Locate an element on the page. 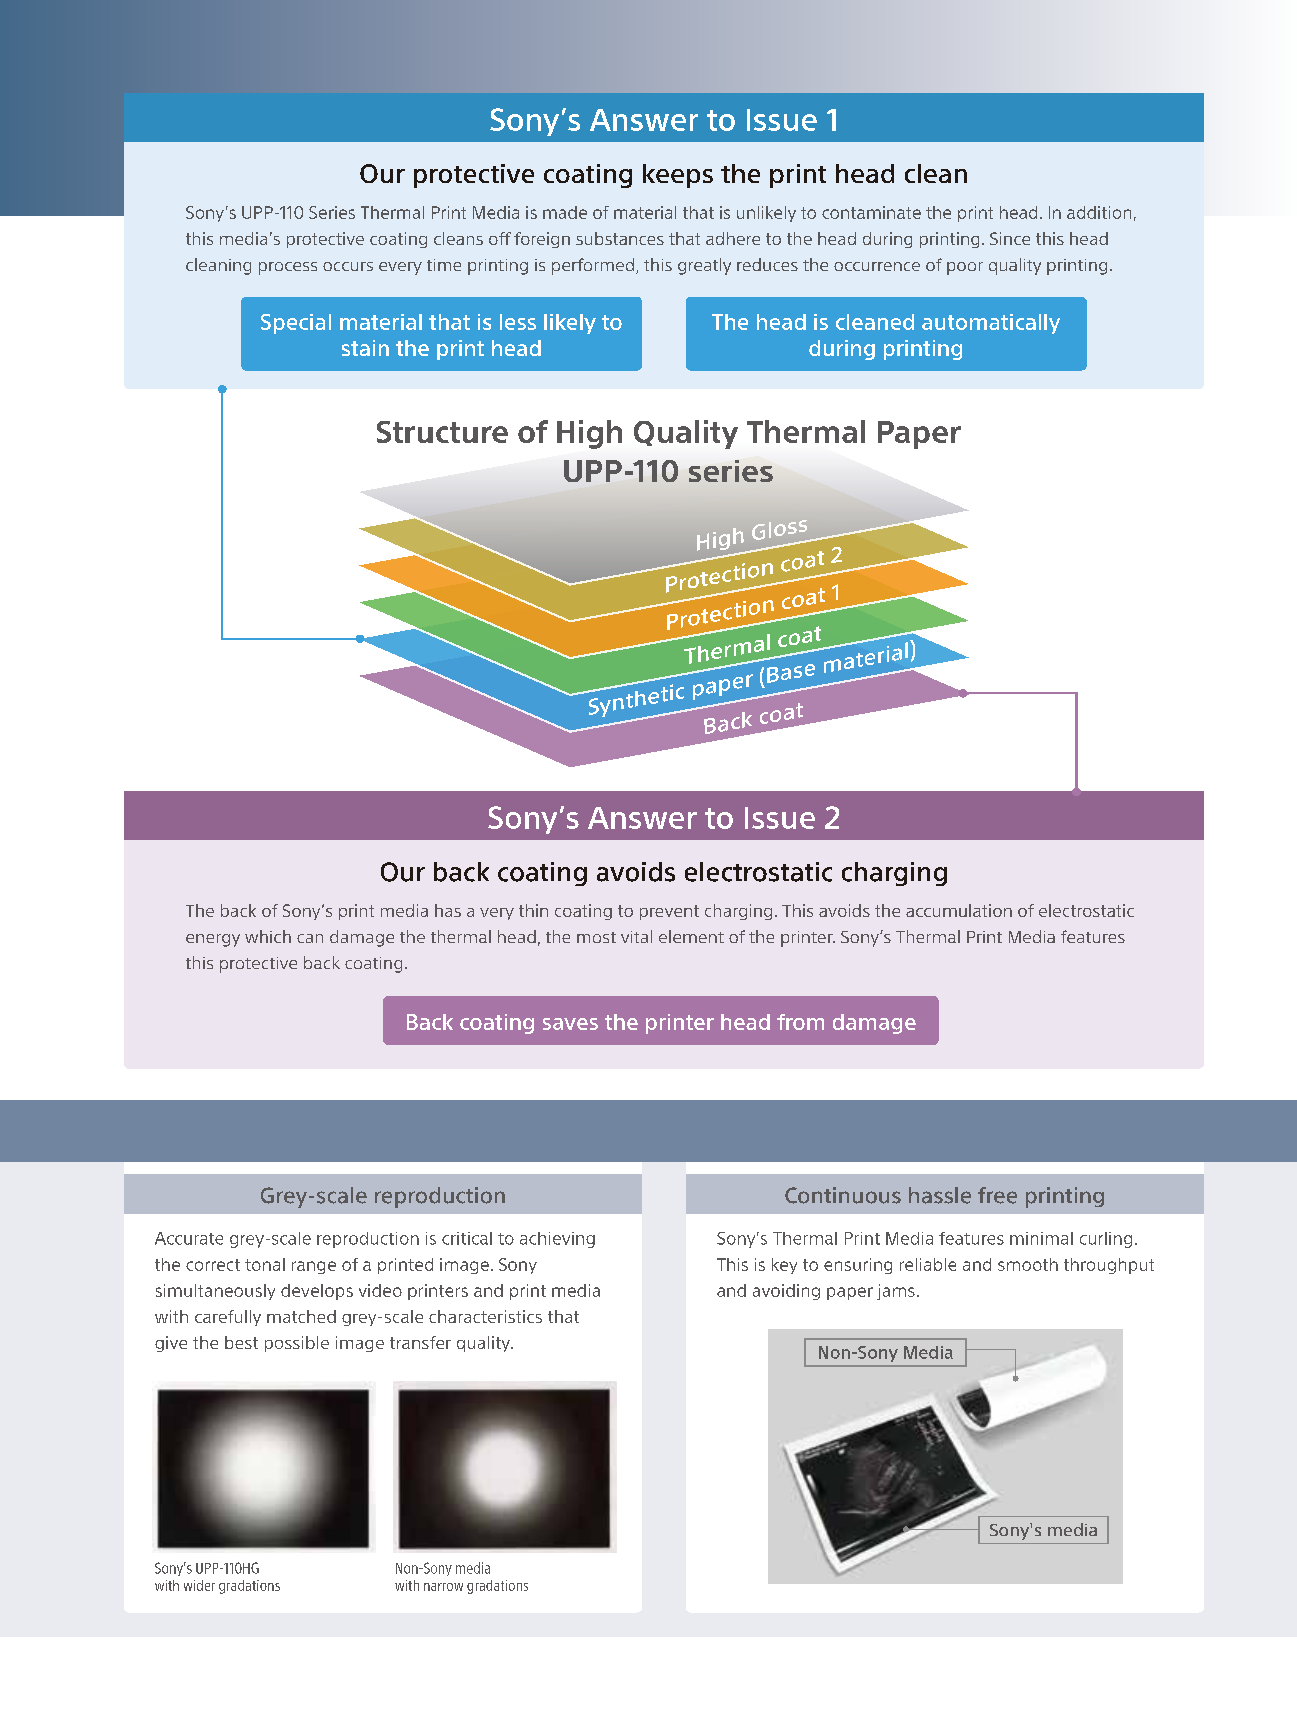  Since is located at coordinates (1010, 238).
